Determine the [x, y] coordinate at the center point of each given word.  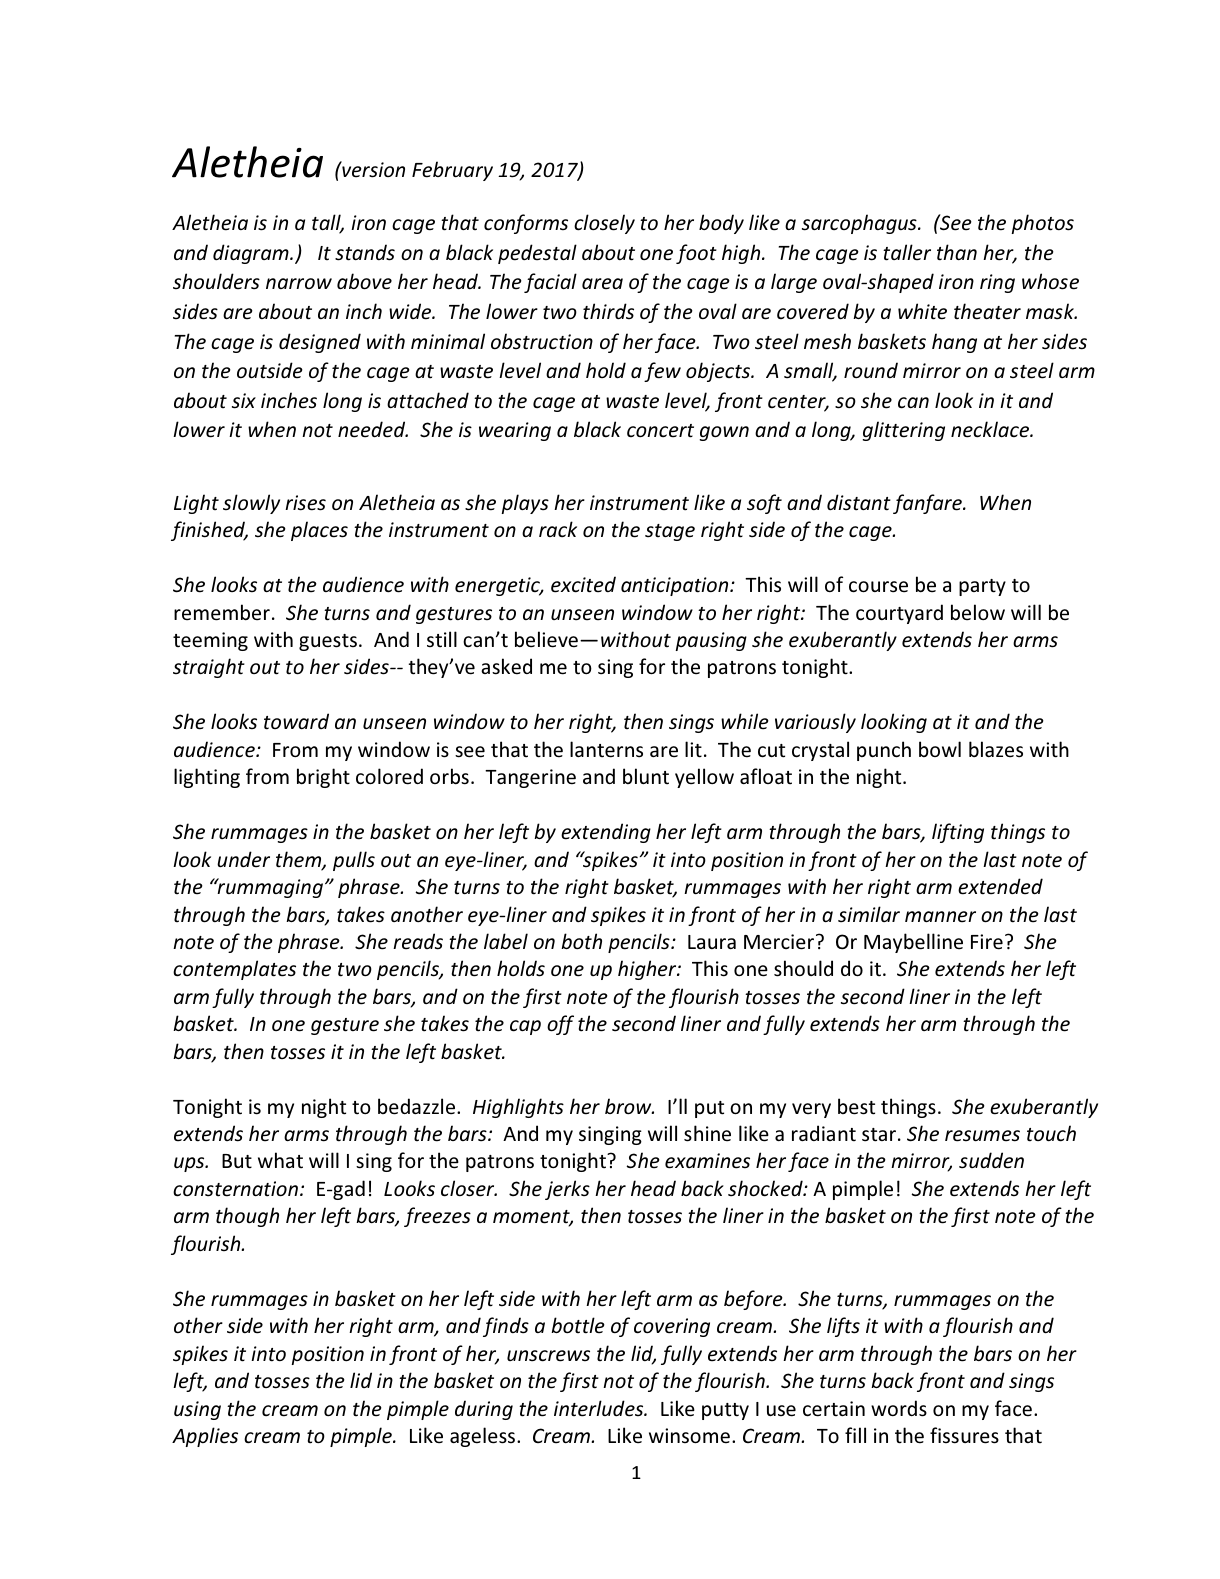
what [280, 1160]
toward [296, 721]
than [957, 252]
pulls [354, 861]
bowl [940, 749]
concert [660, 431]
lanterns [606, 749]
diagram [252, 254]
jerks [567, 1190]
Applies [205, 1437]
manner [940, 917]
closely [604, 224]
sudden [991, 1160]
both [581, 941]
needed [373, 429]
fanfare [928, 504]
